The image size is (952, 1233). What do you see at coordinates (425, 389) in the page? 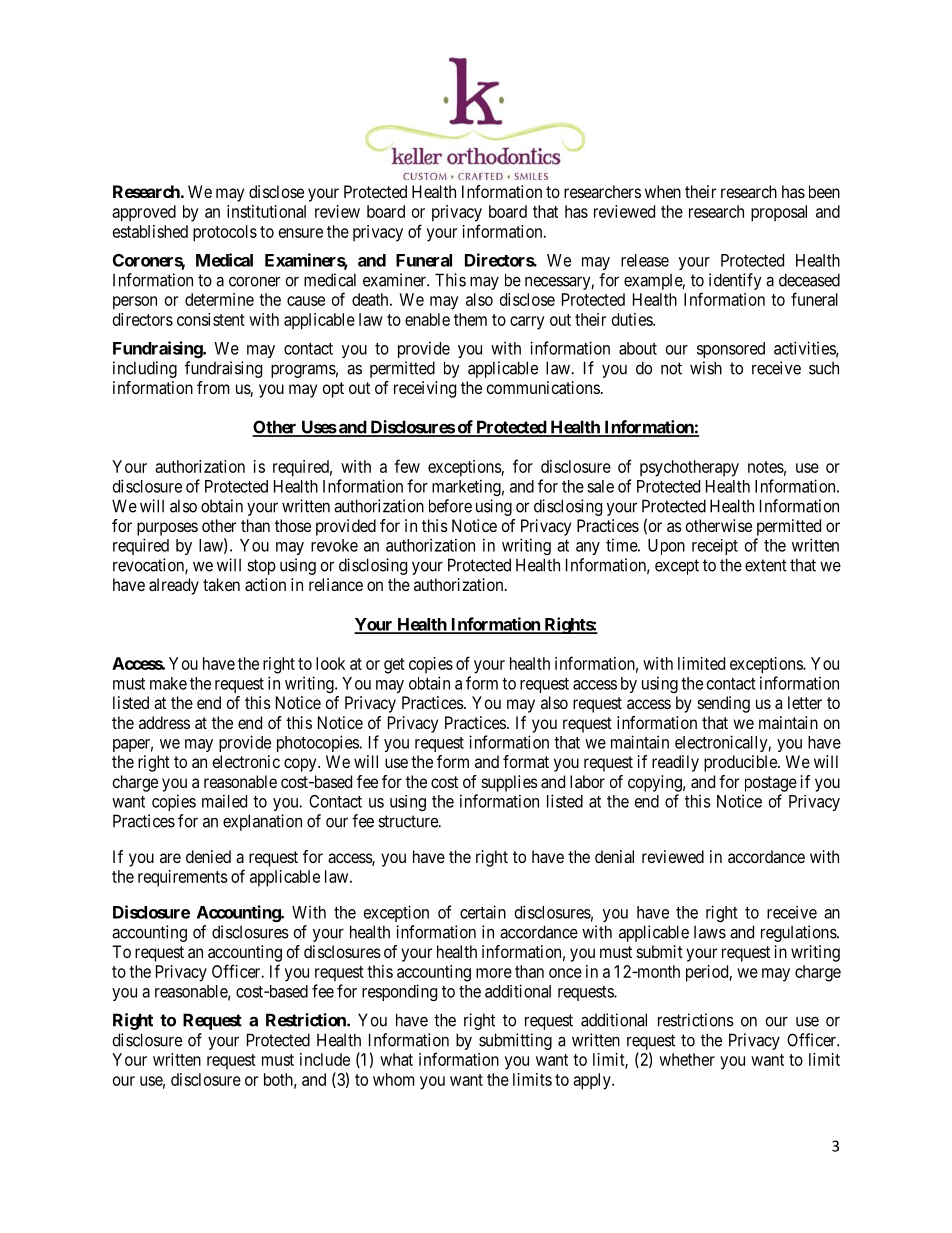
I see `receiving` at bounding box center [425, 389].
